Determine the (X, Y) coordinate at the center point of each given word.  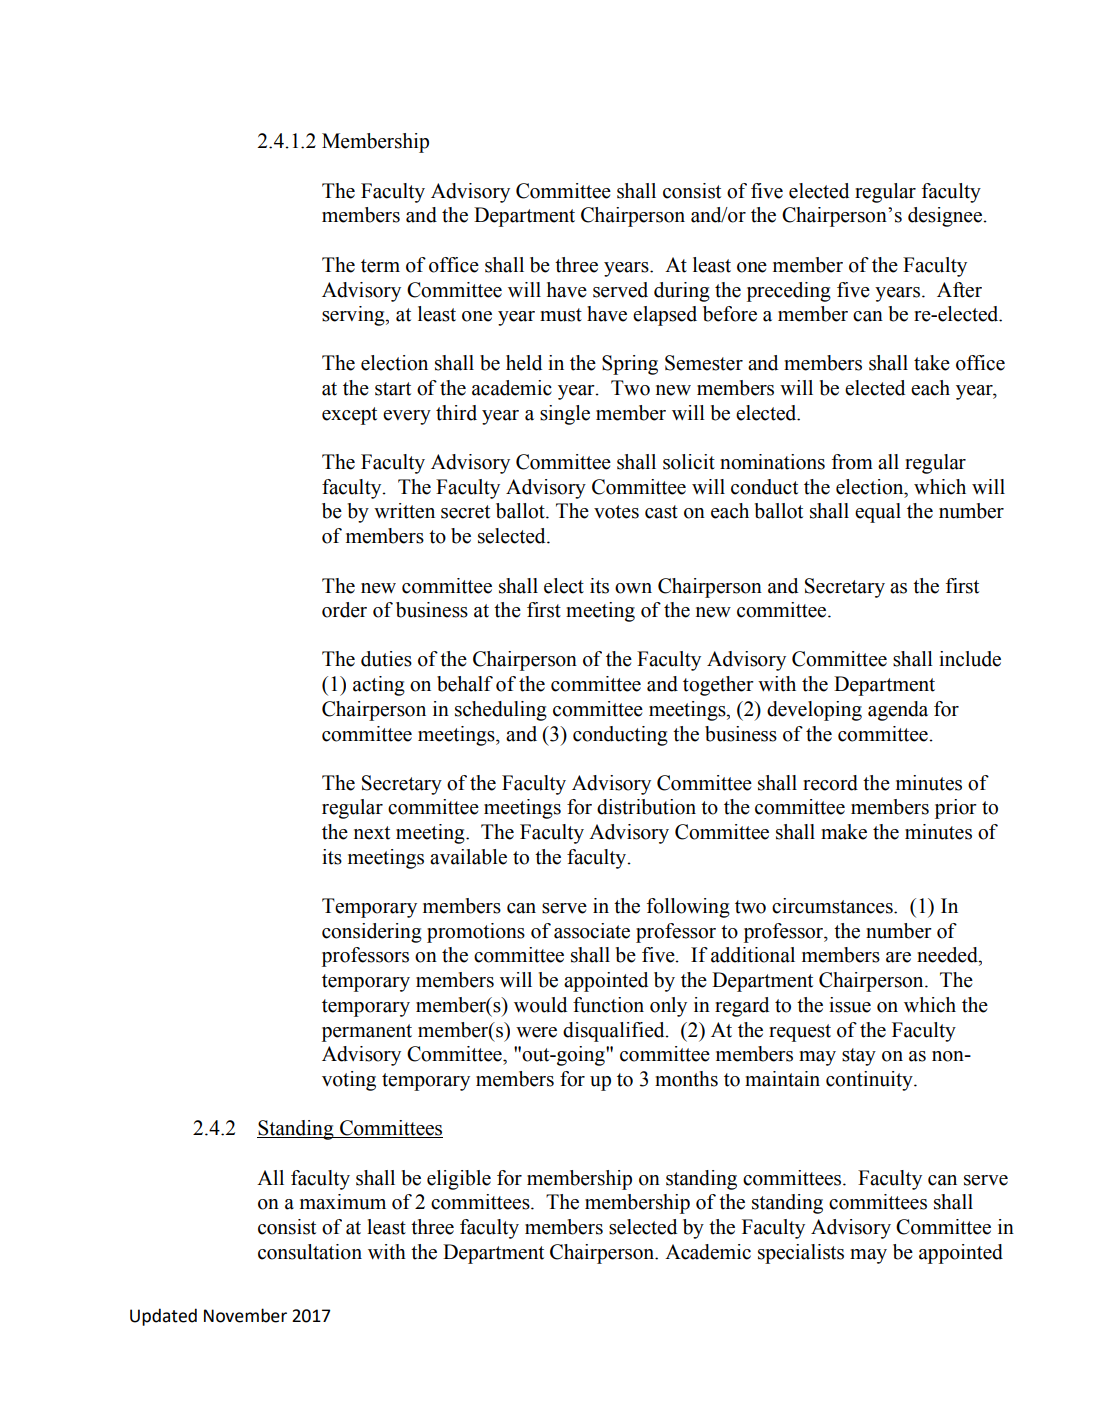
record (830, 783)
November (245, 1315)
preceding (789, 292)
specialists (801, 1254)
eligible (459, 1180)
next (372, 833)
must (561, 315)
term (380, 266)
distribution (646, 807)
